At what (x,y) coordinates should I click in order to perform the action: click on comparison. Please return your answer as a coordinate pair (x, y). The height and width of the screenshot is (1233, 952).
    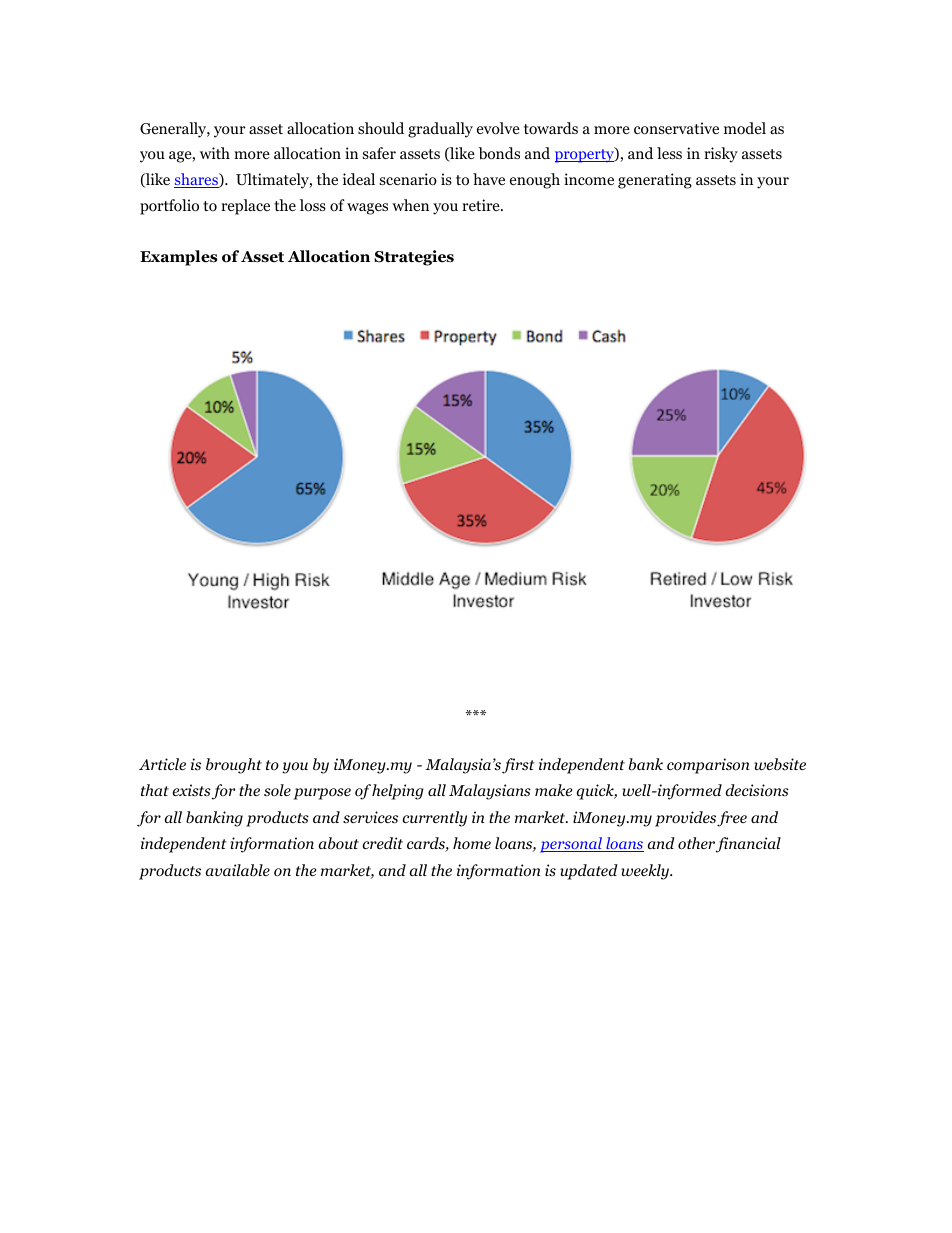
    Looking at the image, I should click on (708, 766).
